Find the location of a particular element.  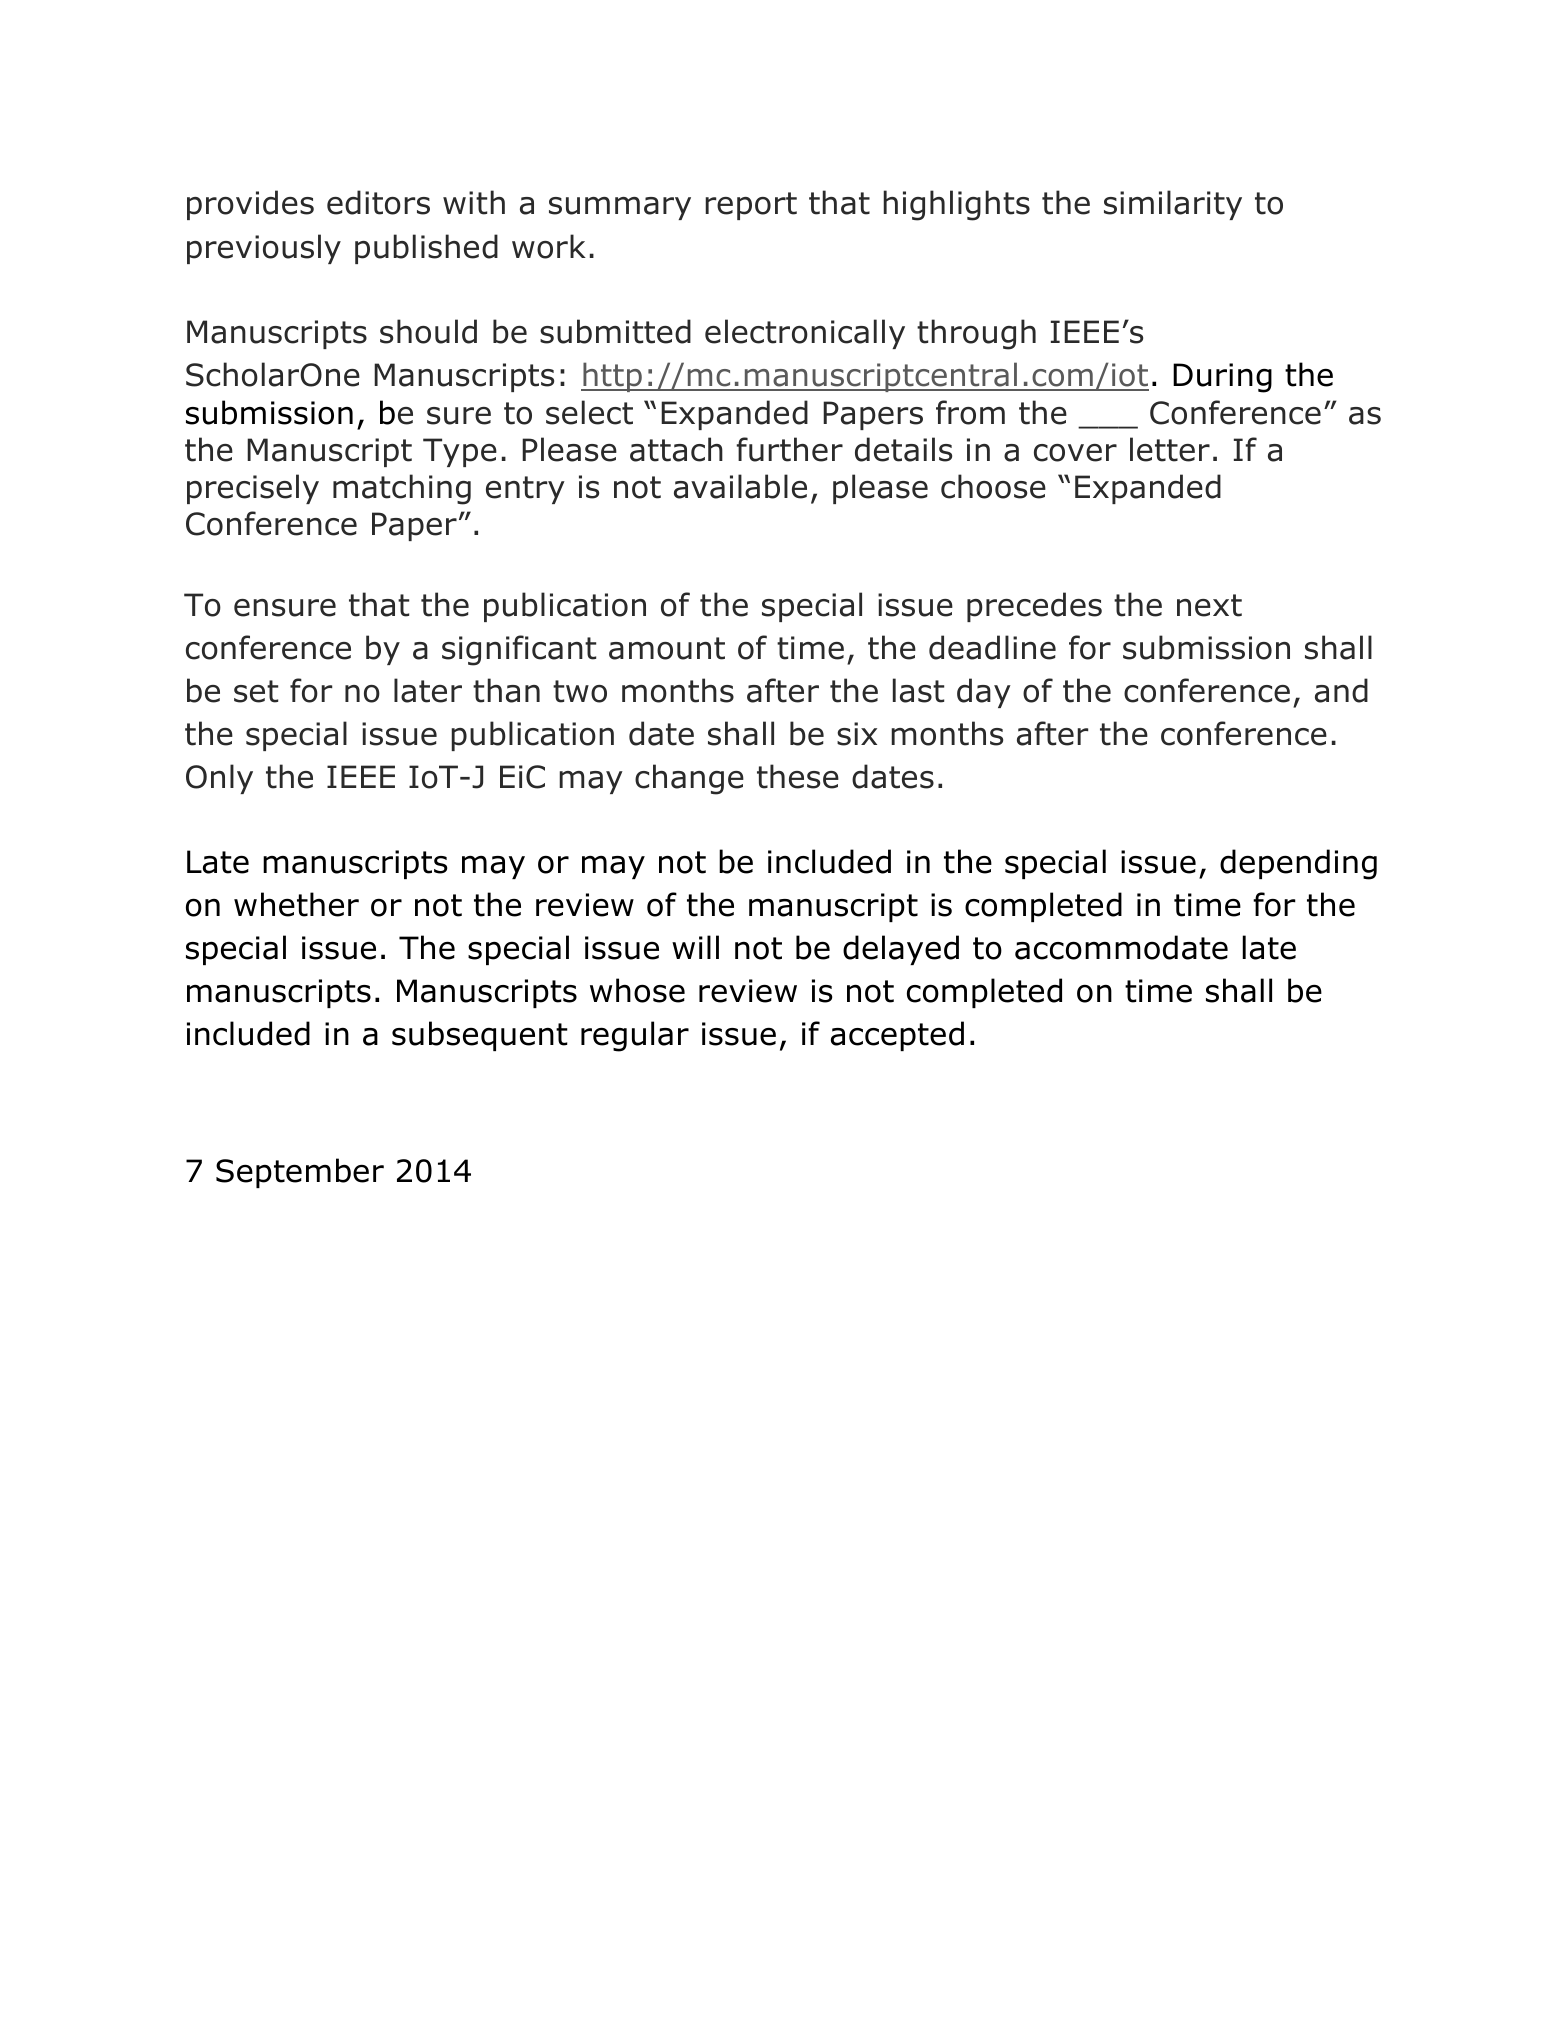

available is located at coordinates (740, 486).
